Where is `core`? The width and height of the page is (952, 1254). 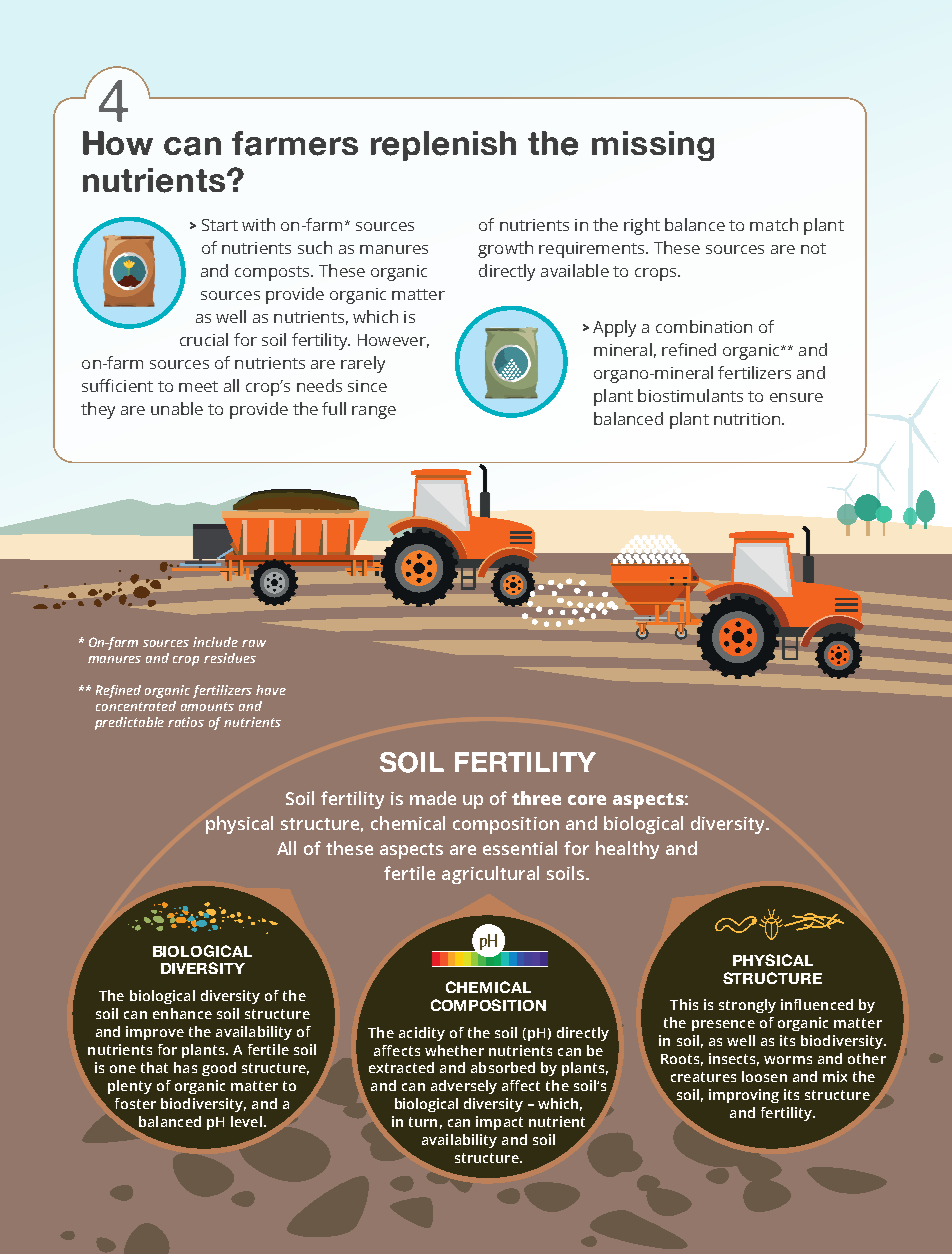 core is located at coordinates (587, 800).
